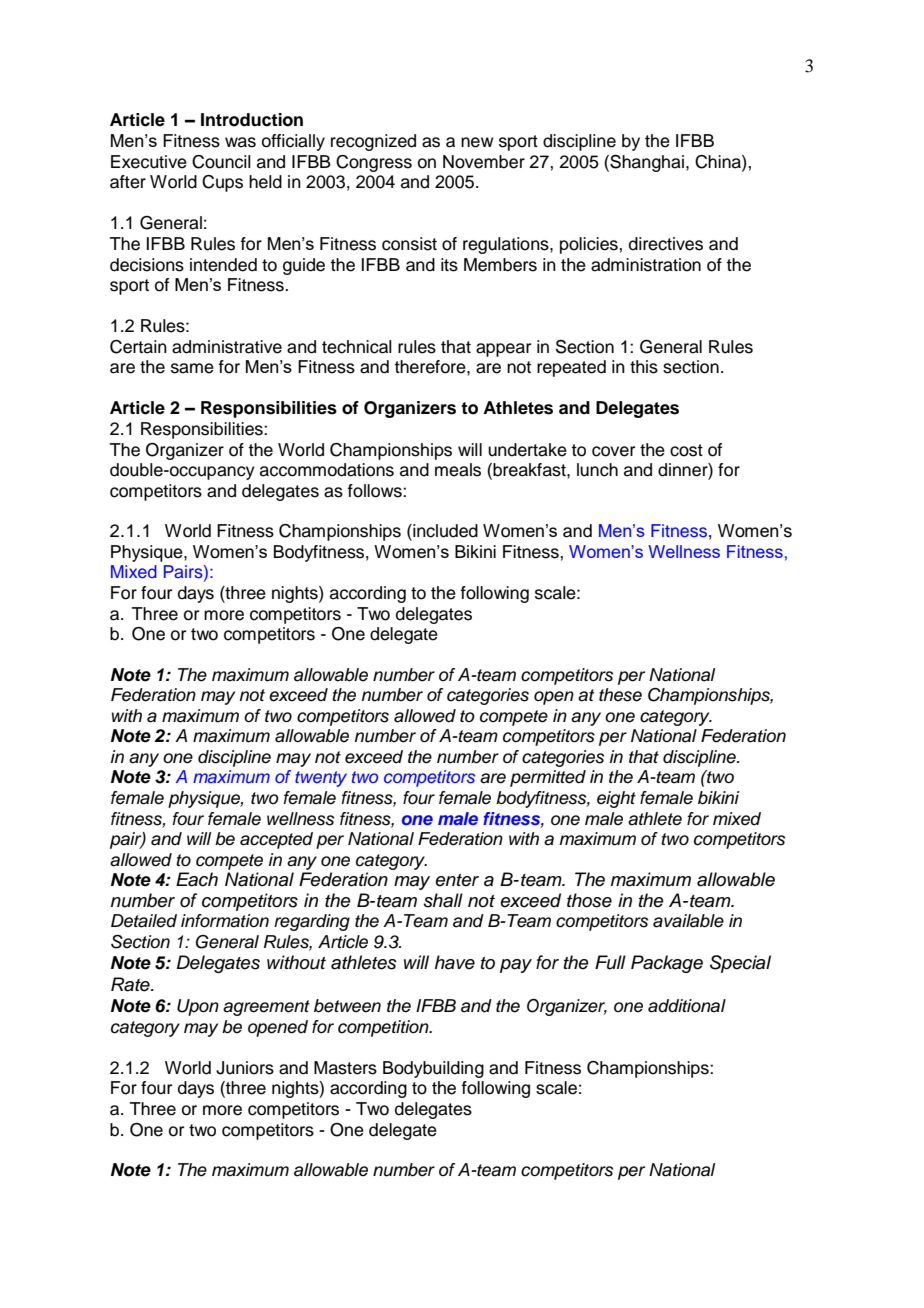 Image resolution: width=924 pixels, height=1308 pixels. Describe the element at coordinates (327, 470) in the page. I see `accommodations` at that location.
